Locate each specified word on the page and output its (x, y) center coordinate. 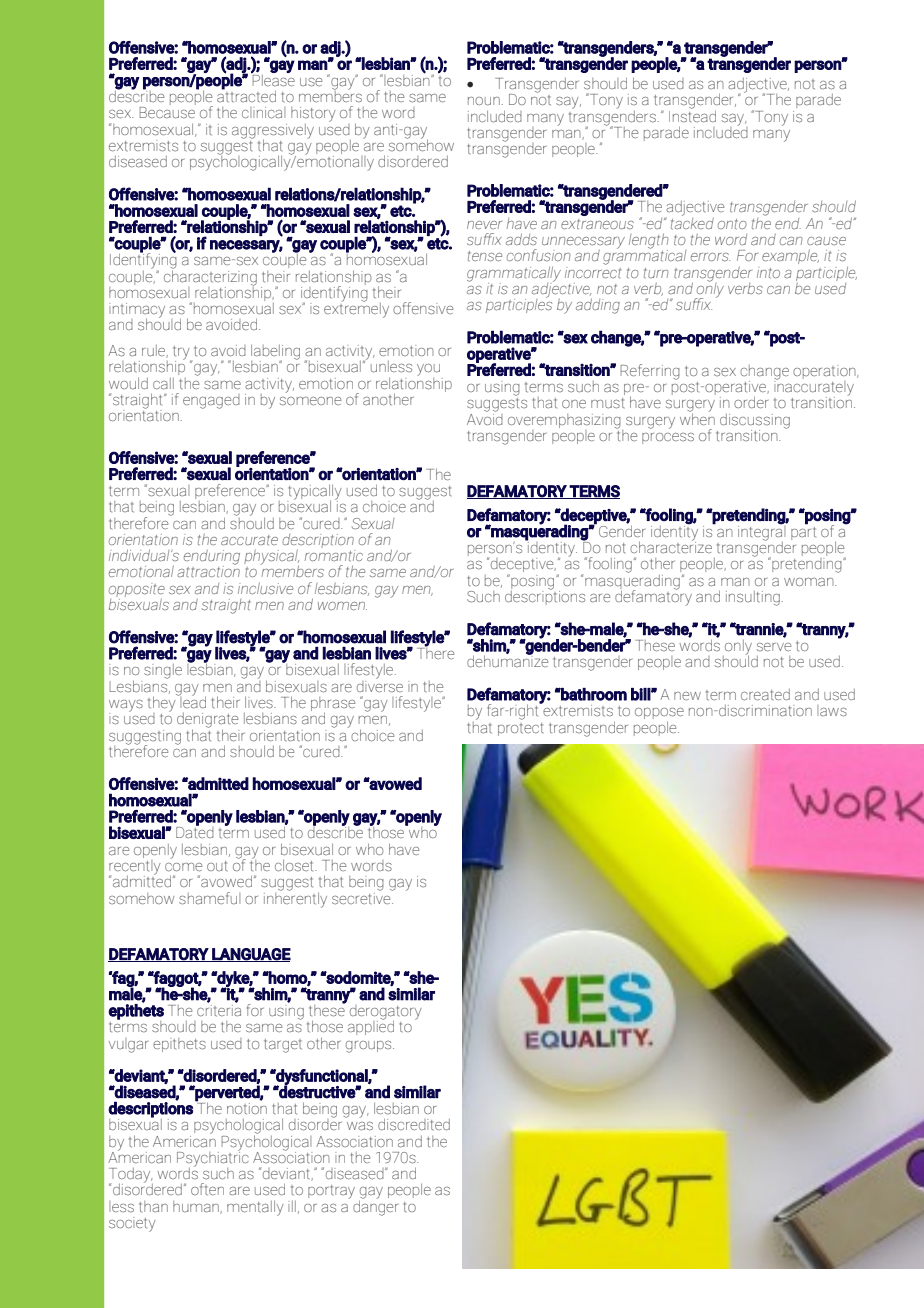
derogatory (386, 1013)
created (765, 695)
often (207, 1189)
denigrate (207, 721)
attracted (246, 95)
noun (484, 101)
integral (762, 533)
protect (520, 729)
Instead (692, 115)
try (182, 354)
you (428, 370)
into (768, 272)
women (342, 606)
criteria (219, 1009)
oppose (659, 715)
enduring (212, 558)
